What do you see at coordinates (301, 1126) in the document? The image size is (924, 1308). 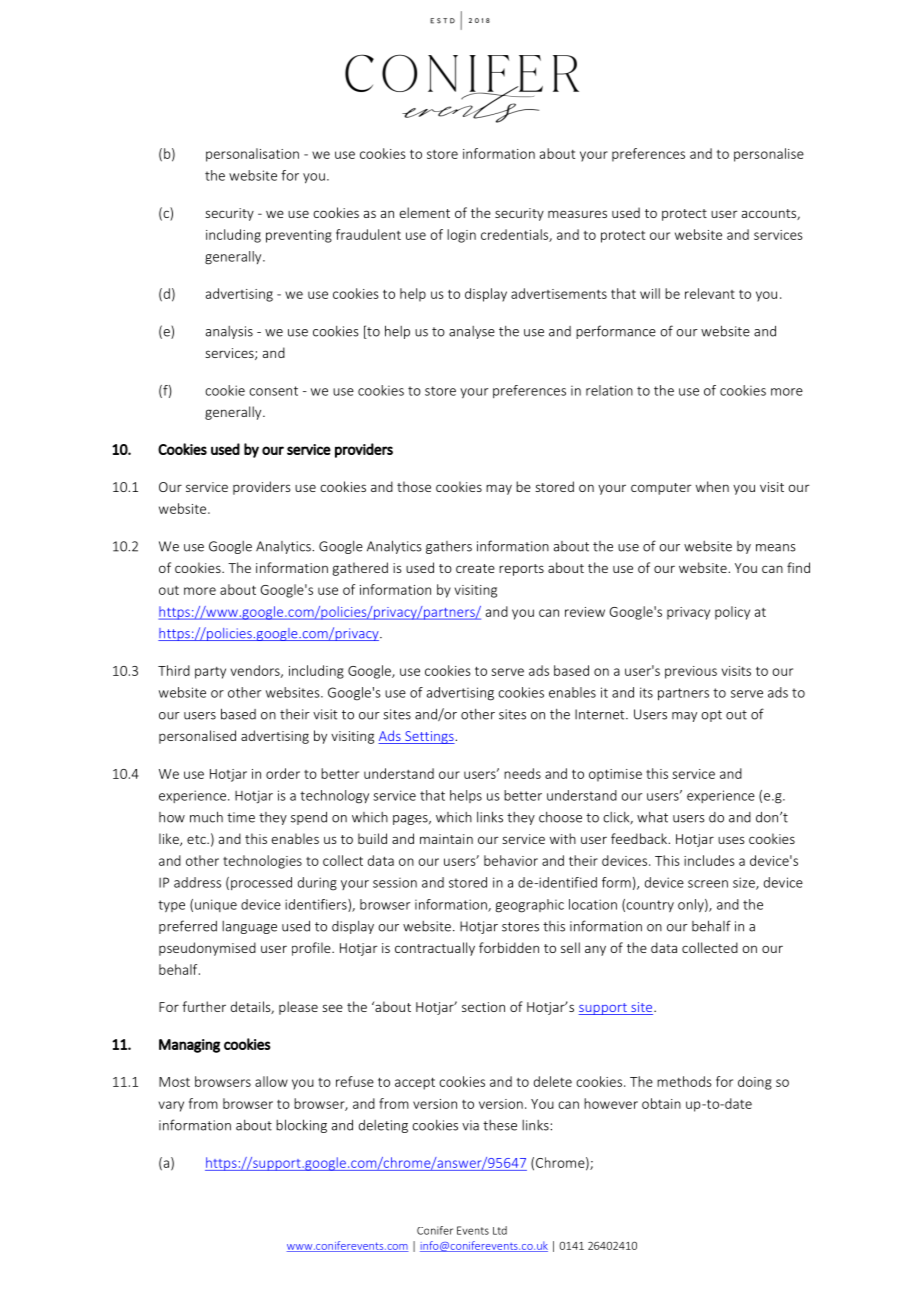 I see `blocking` at bounding box center [301, 1126].
